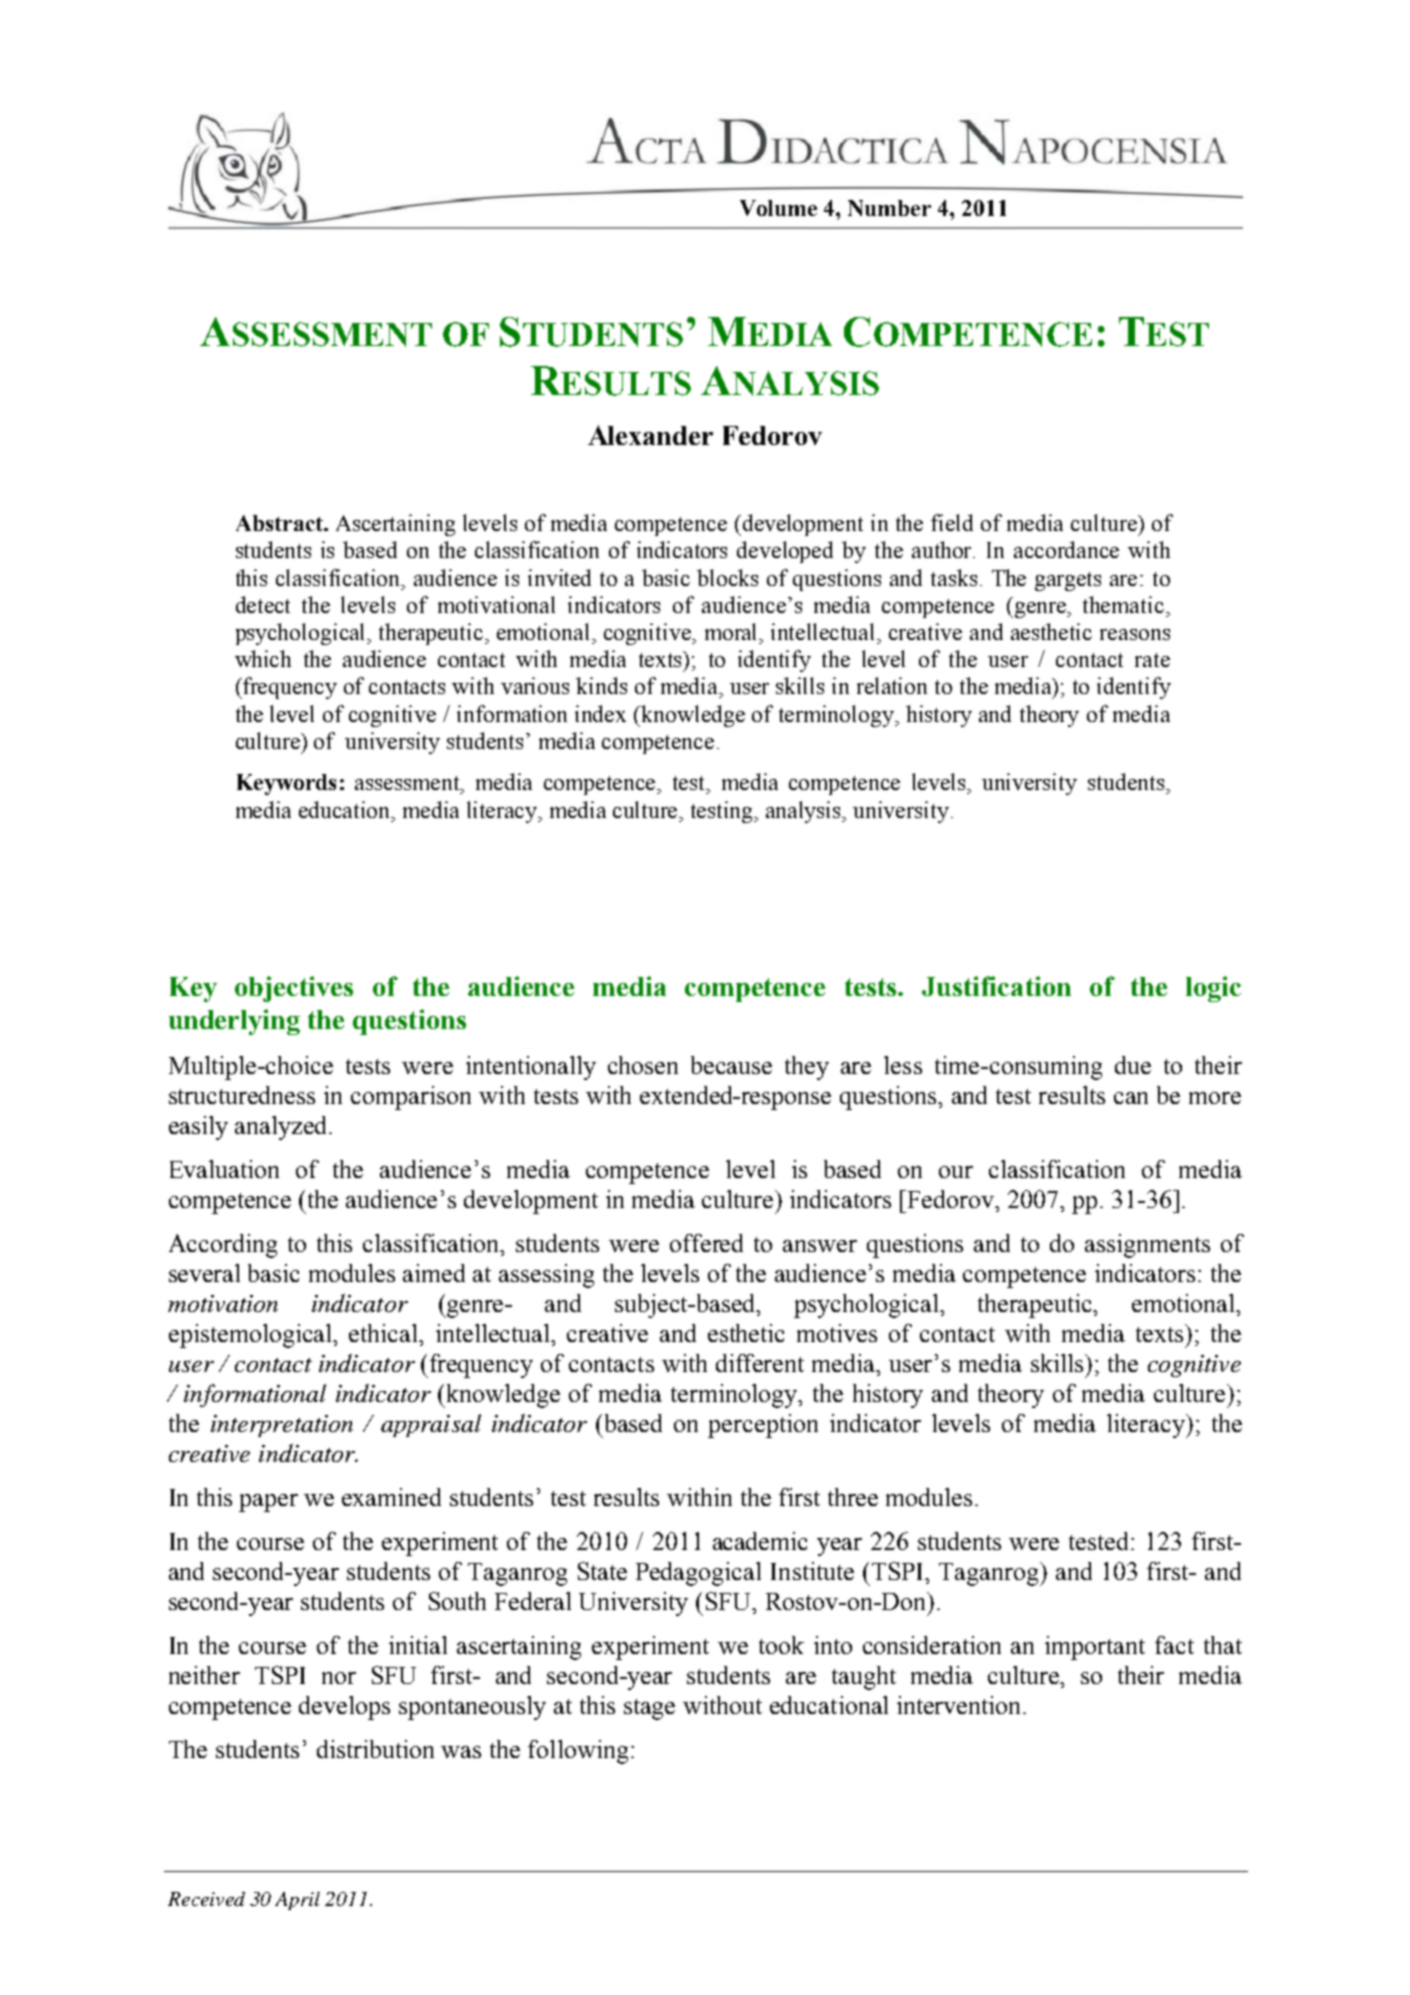 Image resolution: width=1410 pixels, height=1995 pixels. Describe the element at coordinates (280, 523) in the document. I see `Abstract` at that location.
